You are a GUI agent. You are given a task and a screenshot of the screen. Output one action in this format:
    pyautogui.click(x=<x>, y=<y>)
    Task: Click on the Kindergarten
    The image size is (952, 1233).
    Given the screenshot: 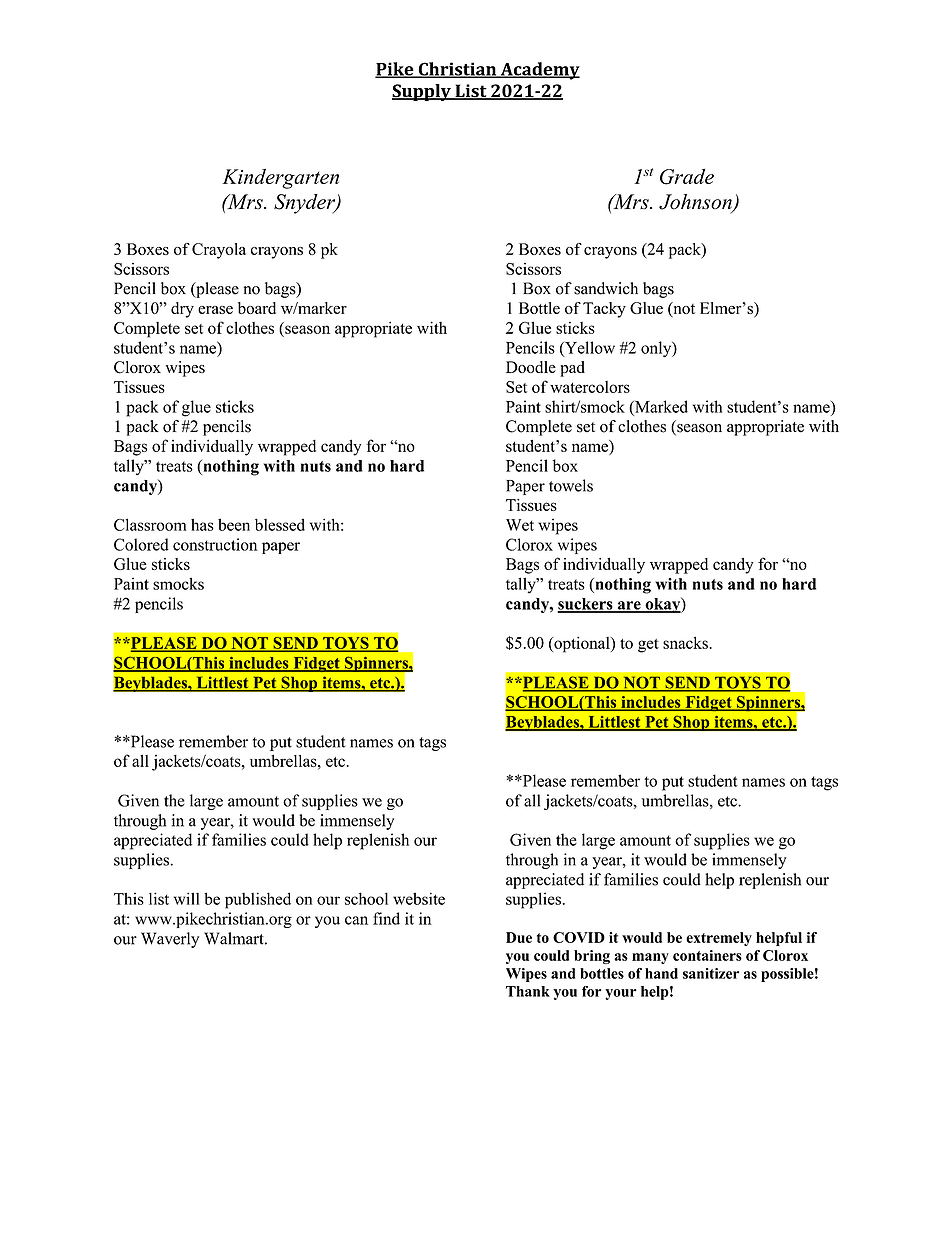 What is the action you would take?
    pyautogui.click(x=280, y=179)
